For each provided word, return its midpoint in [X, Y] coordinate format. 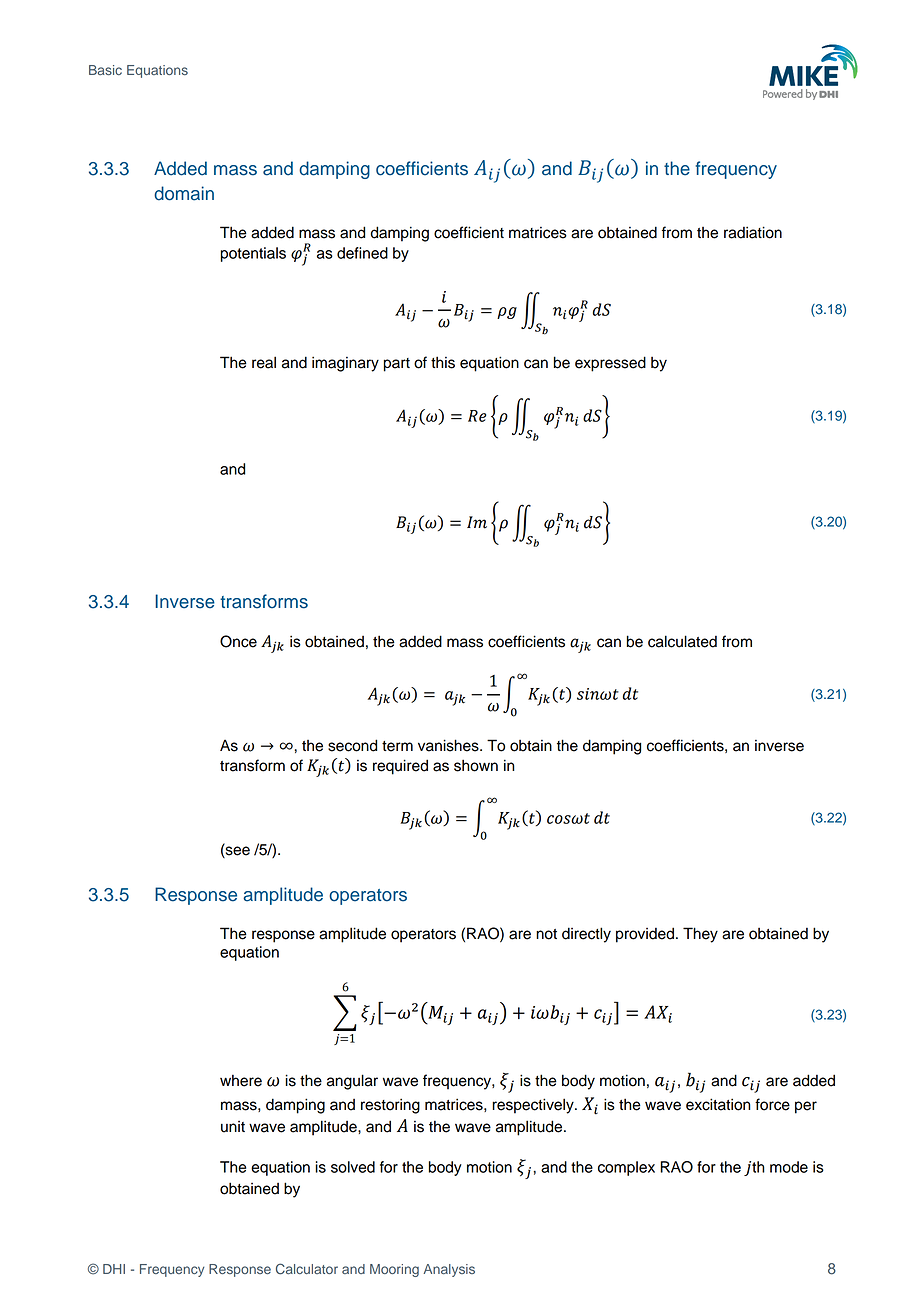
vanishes [449, 745]
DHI [114, 1269]
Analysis [449, 1270]
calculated [682, 641]
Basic [105, 70]
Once [238, 641]
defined [362, 253]
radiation [753, 232]
